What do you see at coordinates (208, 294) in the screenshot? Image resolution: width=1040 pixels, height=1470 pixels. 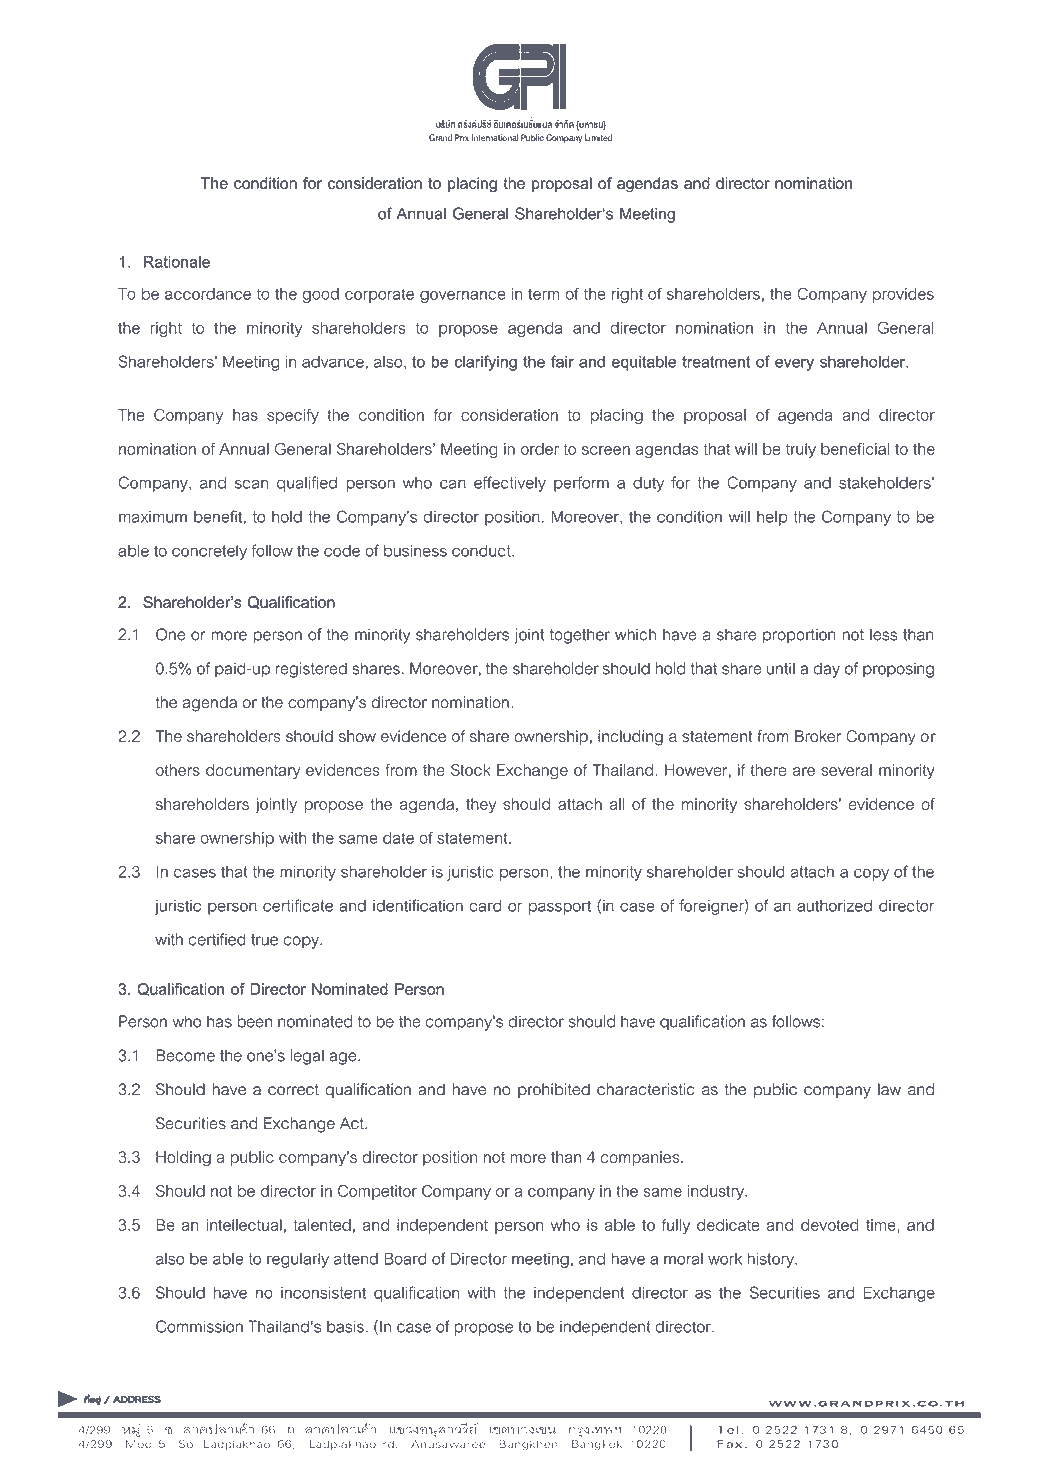 I see `accordance` at bounding box center [208, 294].
